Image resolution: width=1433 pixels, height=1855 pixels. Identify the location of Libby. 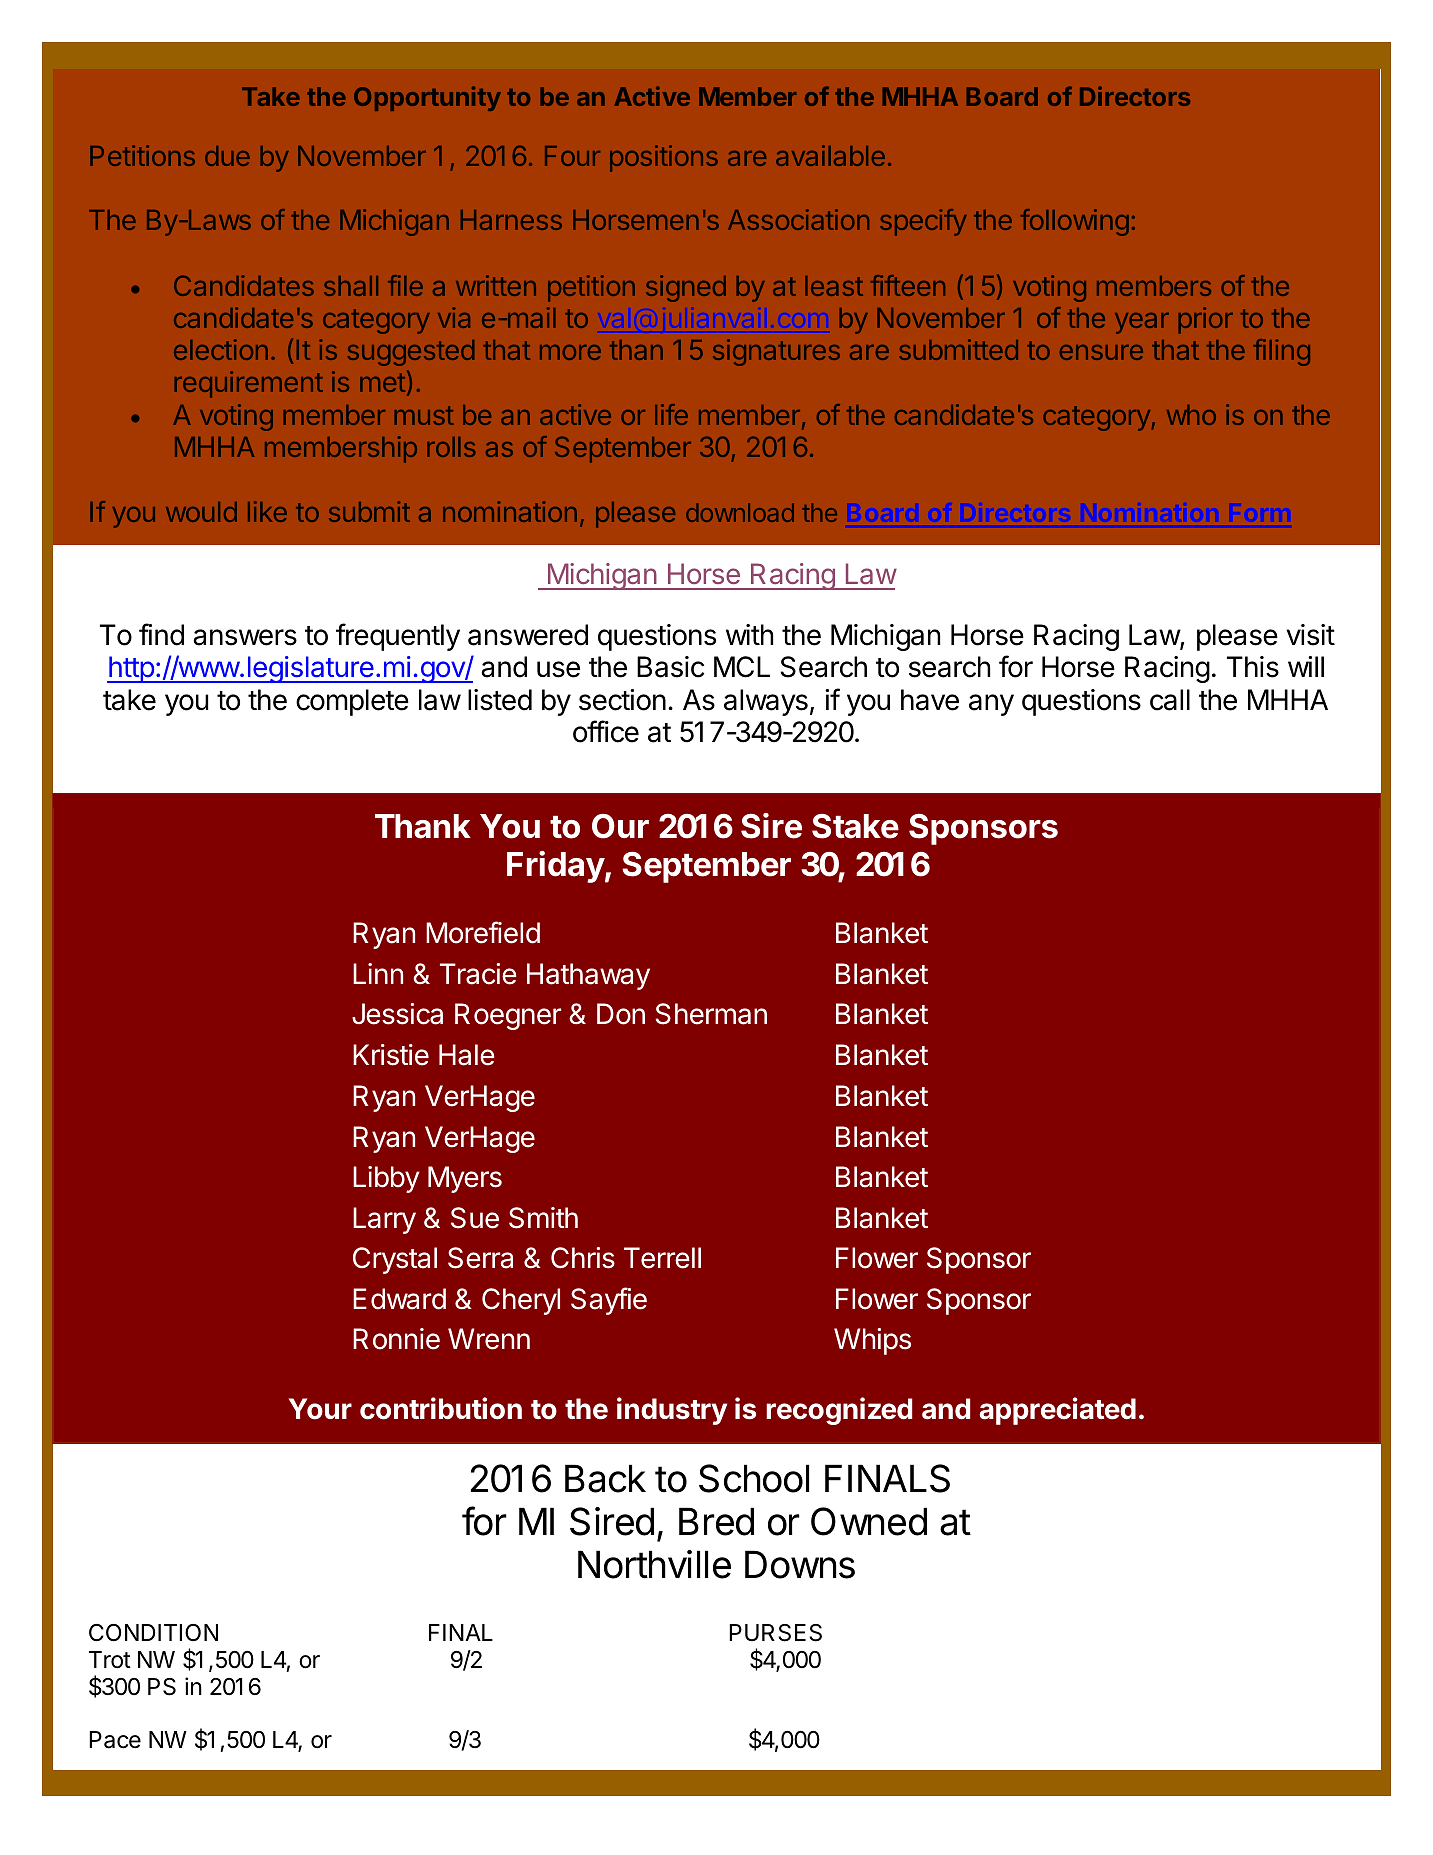
(386, 1179).
